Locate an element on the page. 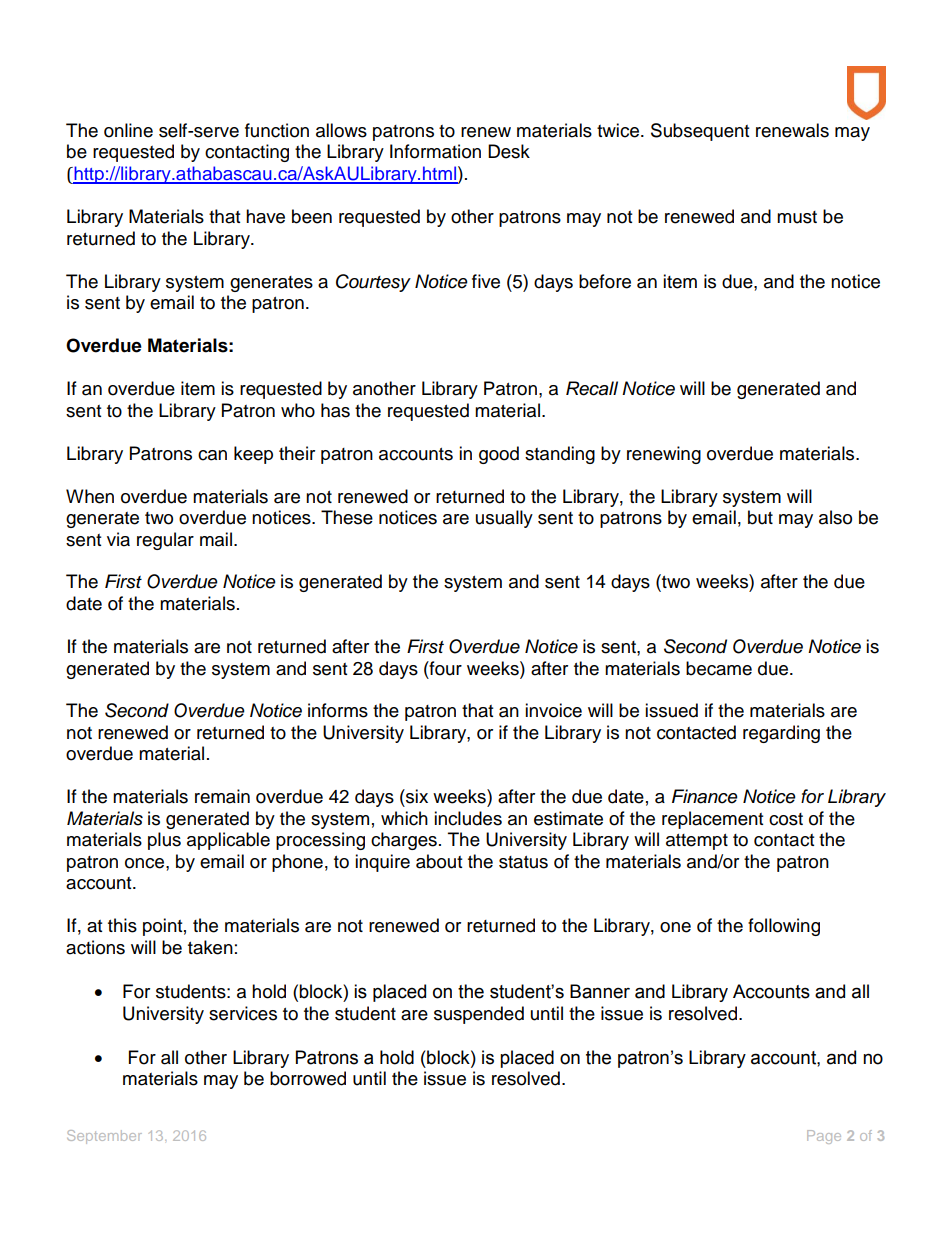 Image resolution: width=952 pixels, height=1233 pixels. online is located at coordinates (128, 130).
